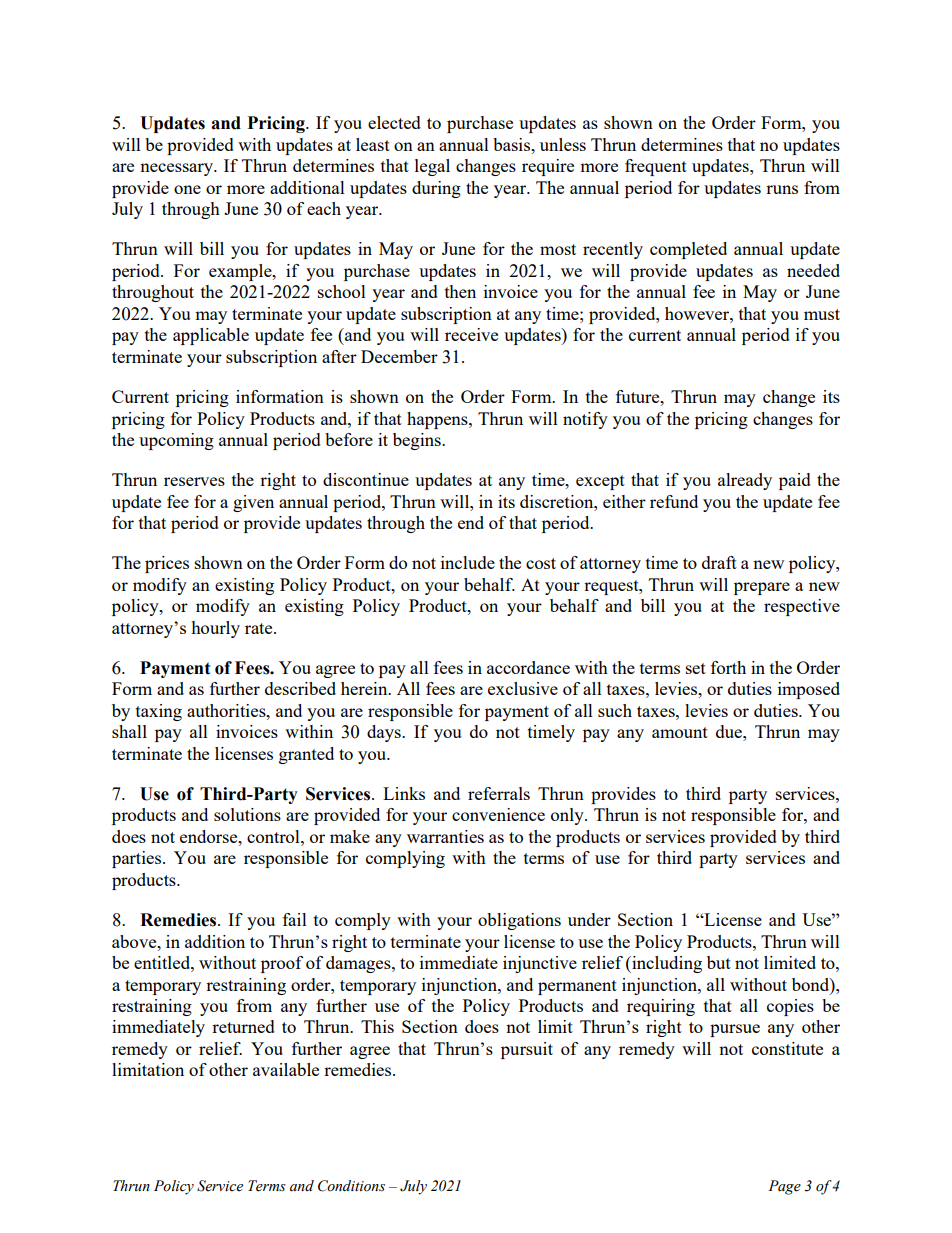 The width and height of the document is (952, 1233). I want to click on Page, so click(784, 1187).
